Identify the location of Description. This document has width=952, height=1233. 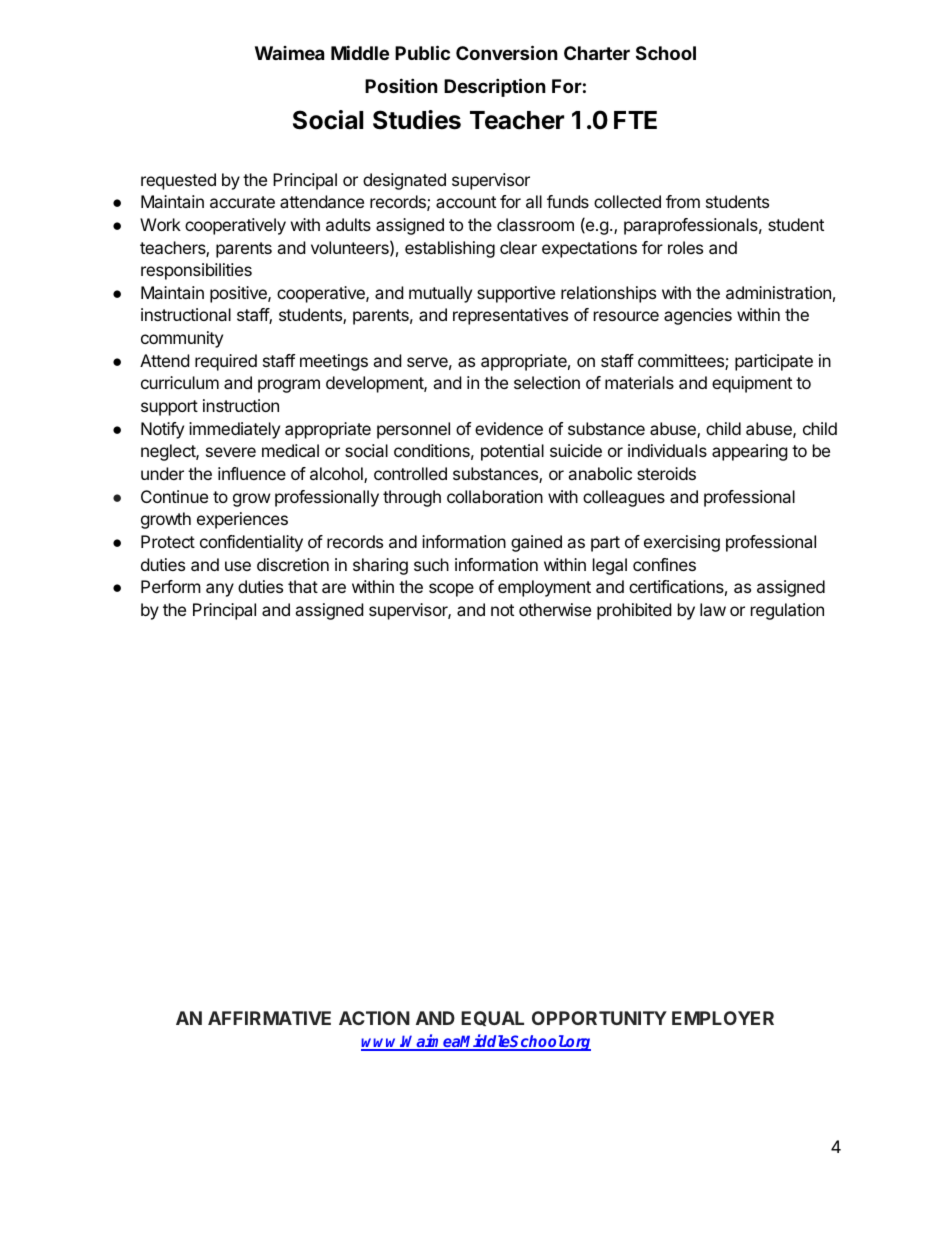
(495, 87).
